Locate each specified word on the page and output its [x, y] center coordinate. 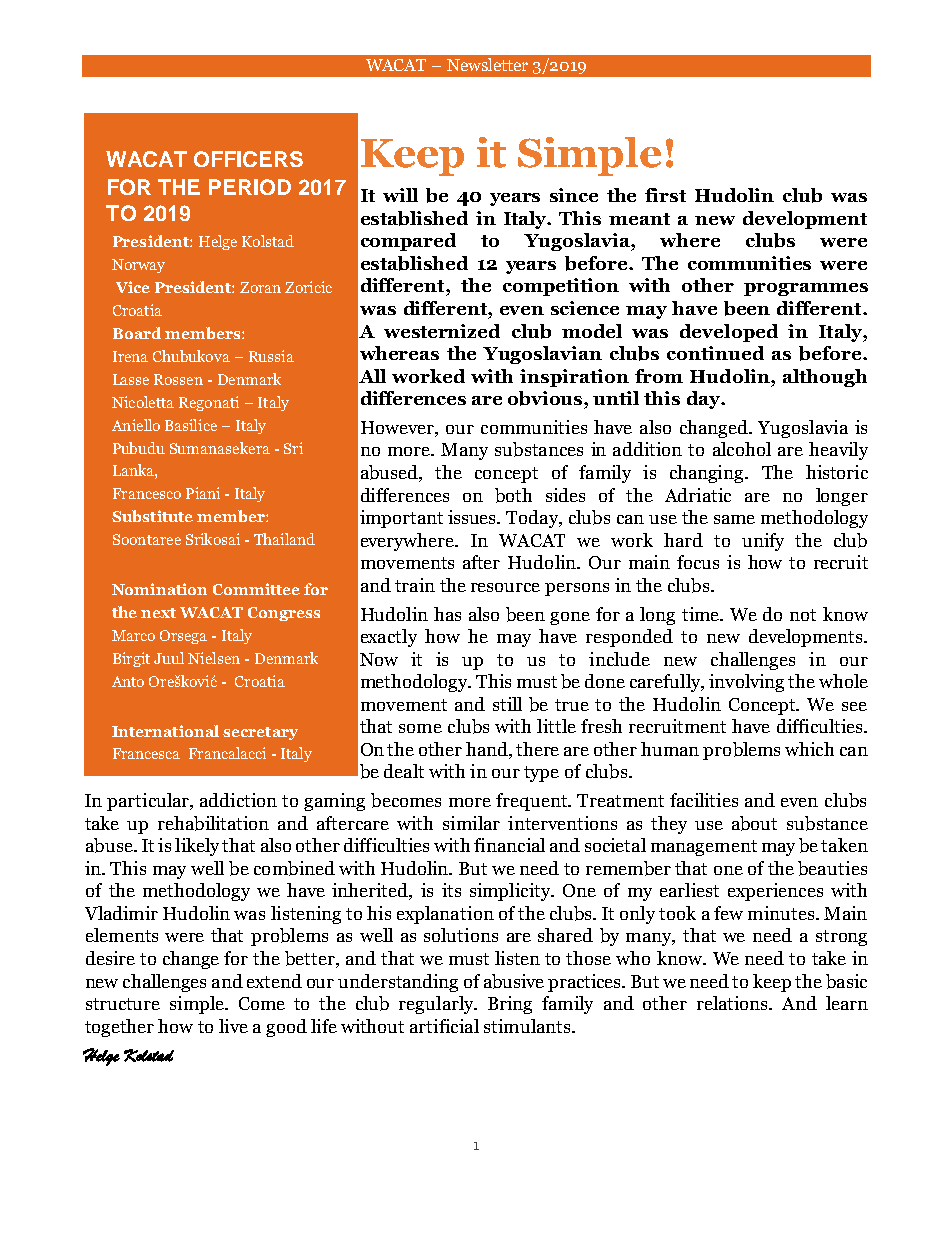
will [400, 195]
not [803, 615]
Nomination [159, 589]
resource [505, 587]
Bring [510, 1005]
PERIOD [250, 187]
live [233, 1026]
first [665, 195]
